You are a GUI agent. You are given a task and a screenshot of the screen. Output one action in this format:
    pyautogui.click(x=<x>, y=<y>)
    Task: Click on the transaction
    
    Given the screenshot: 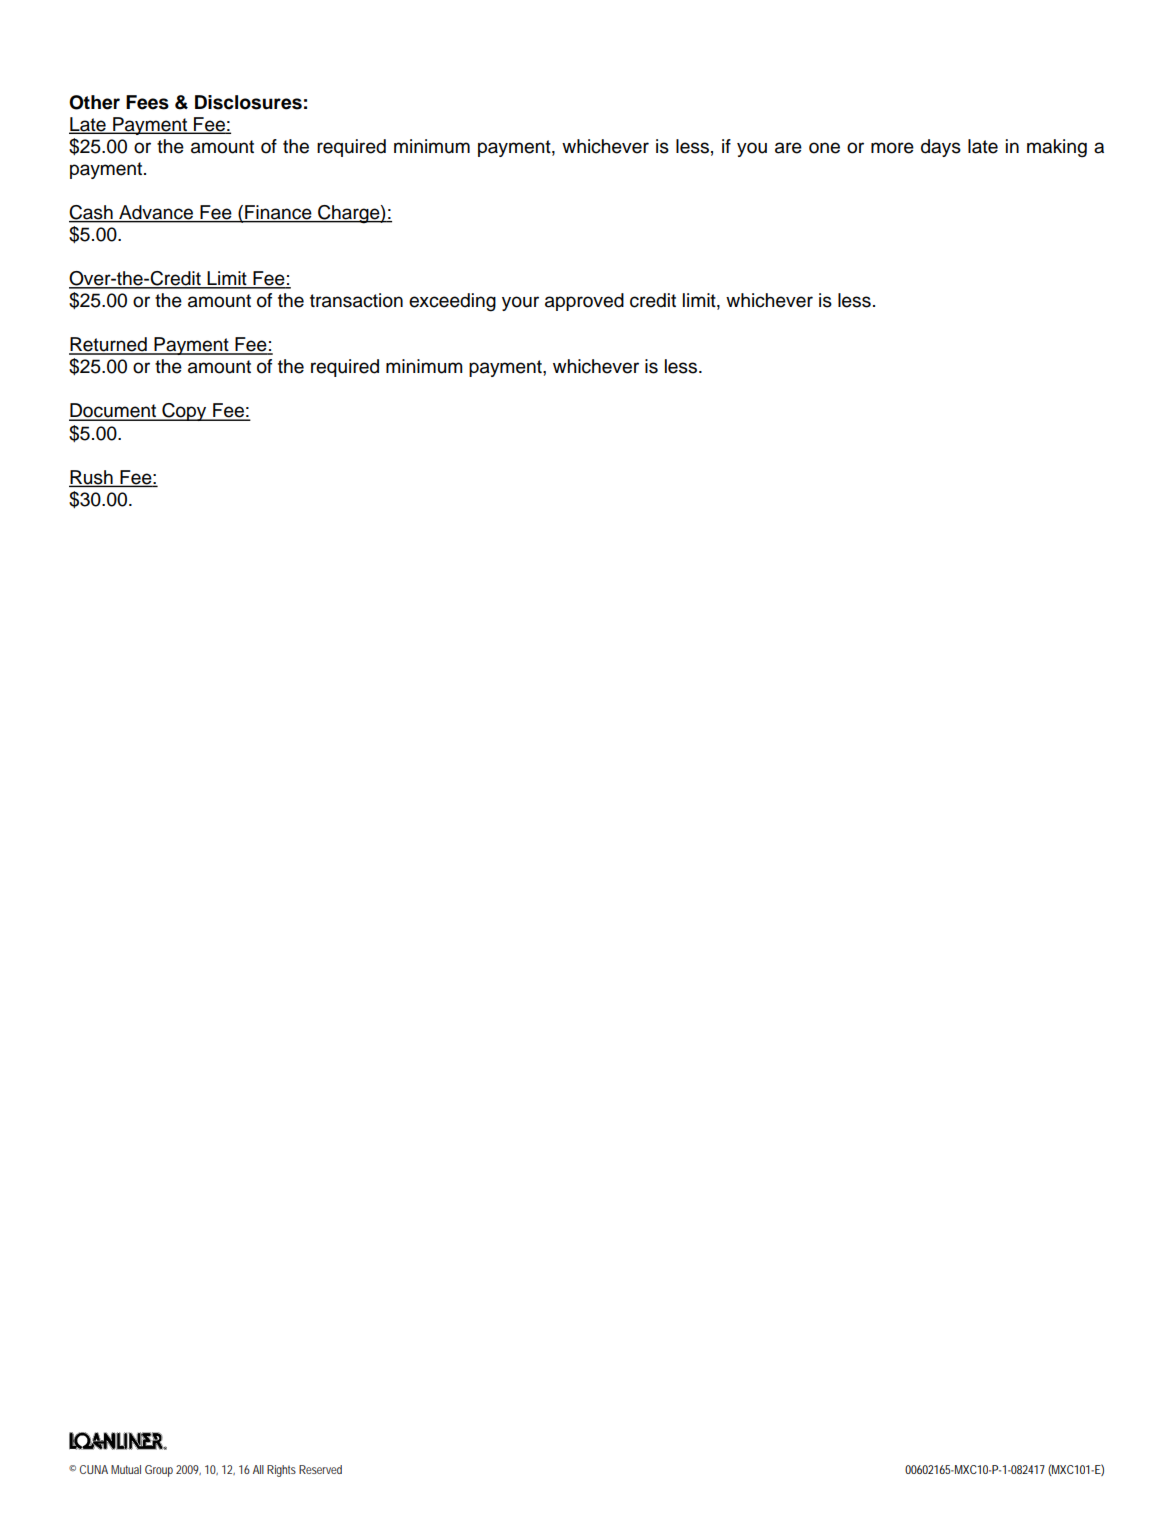 What is the action you would take?
    pyautogui.click(x=356, y=300)
